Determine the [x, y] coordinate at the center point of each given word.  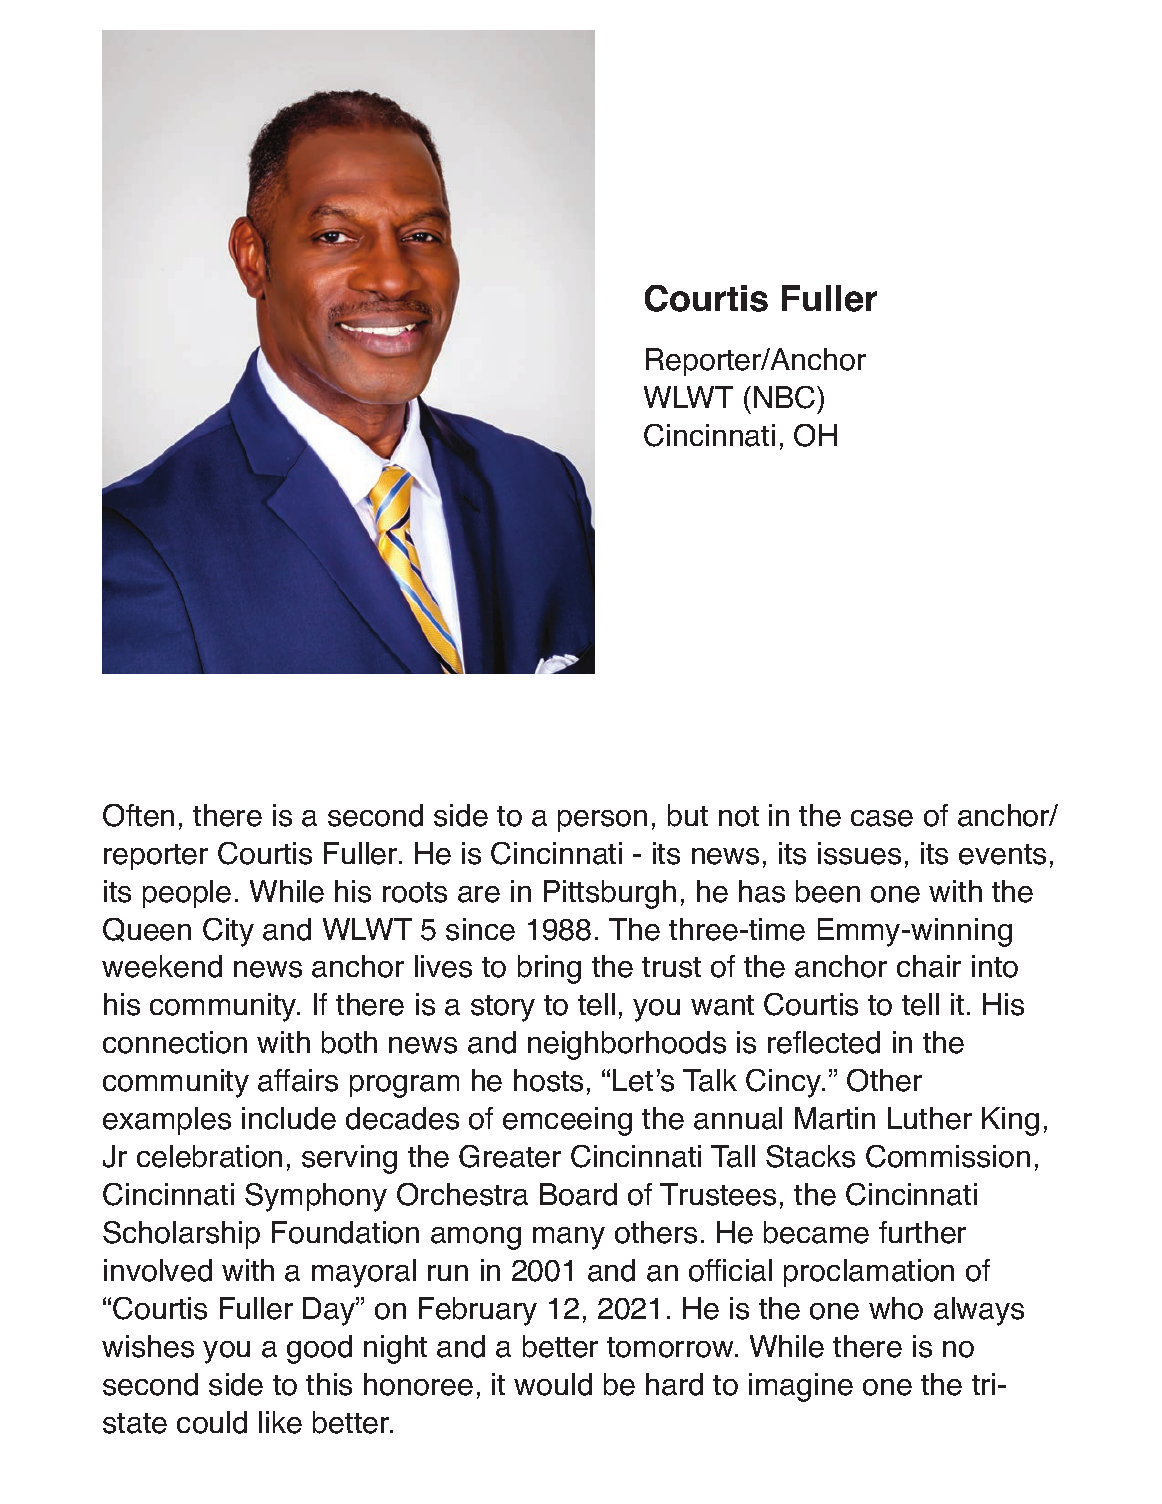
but [688, 815]
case [882, 818]
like [280, 1422]
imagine [801, 1387]
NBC [786, 397]
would [553, 1384]
